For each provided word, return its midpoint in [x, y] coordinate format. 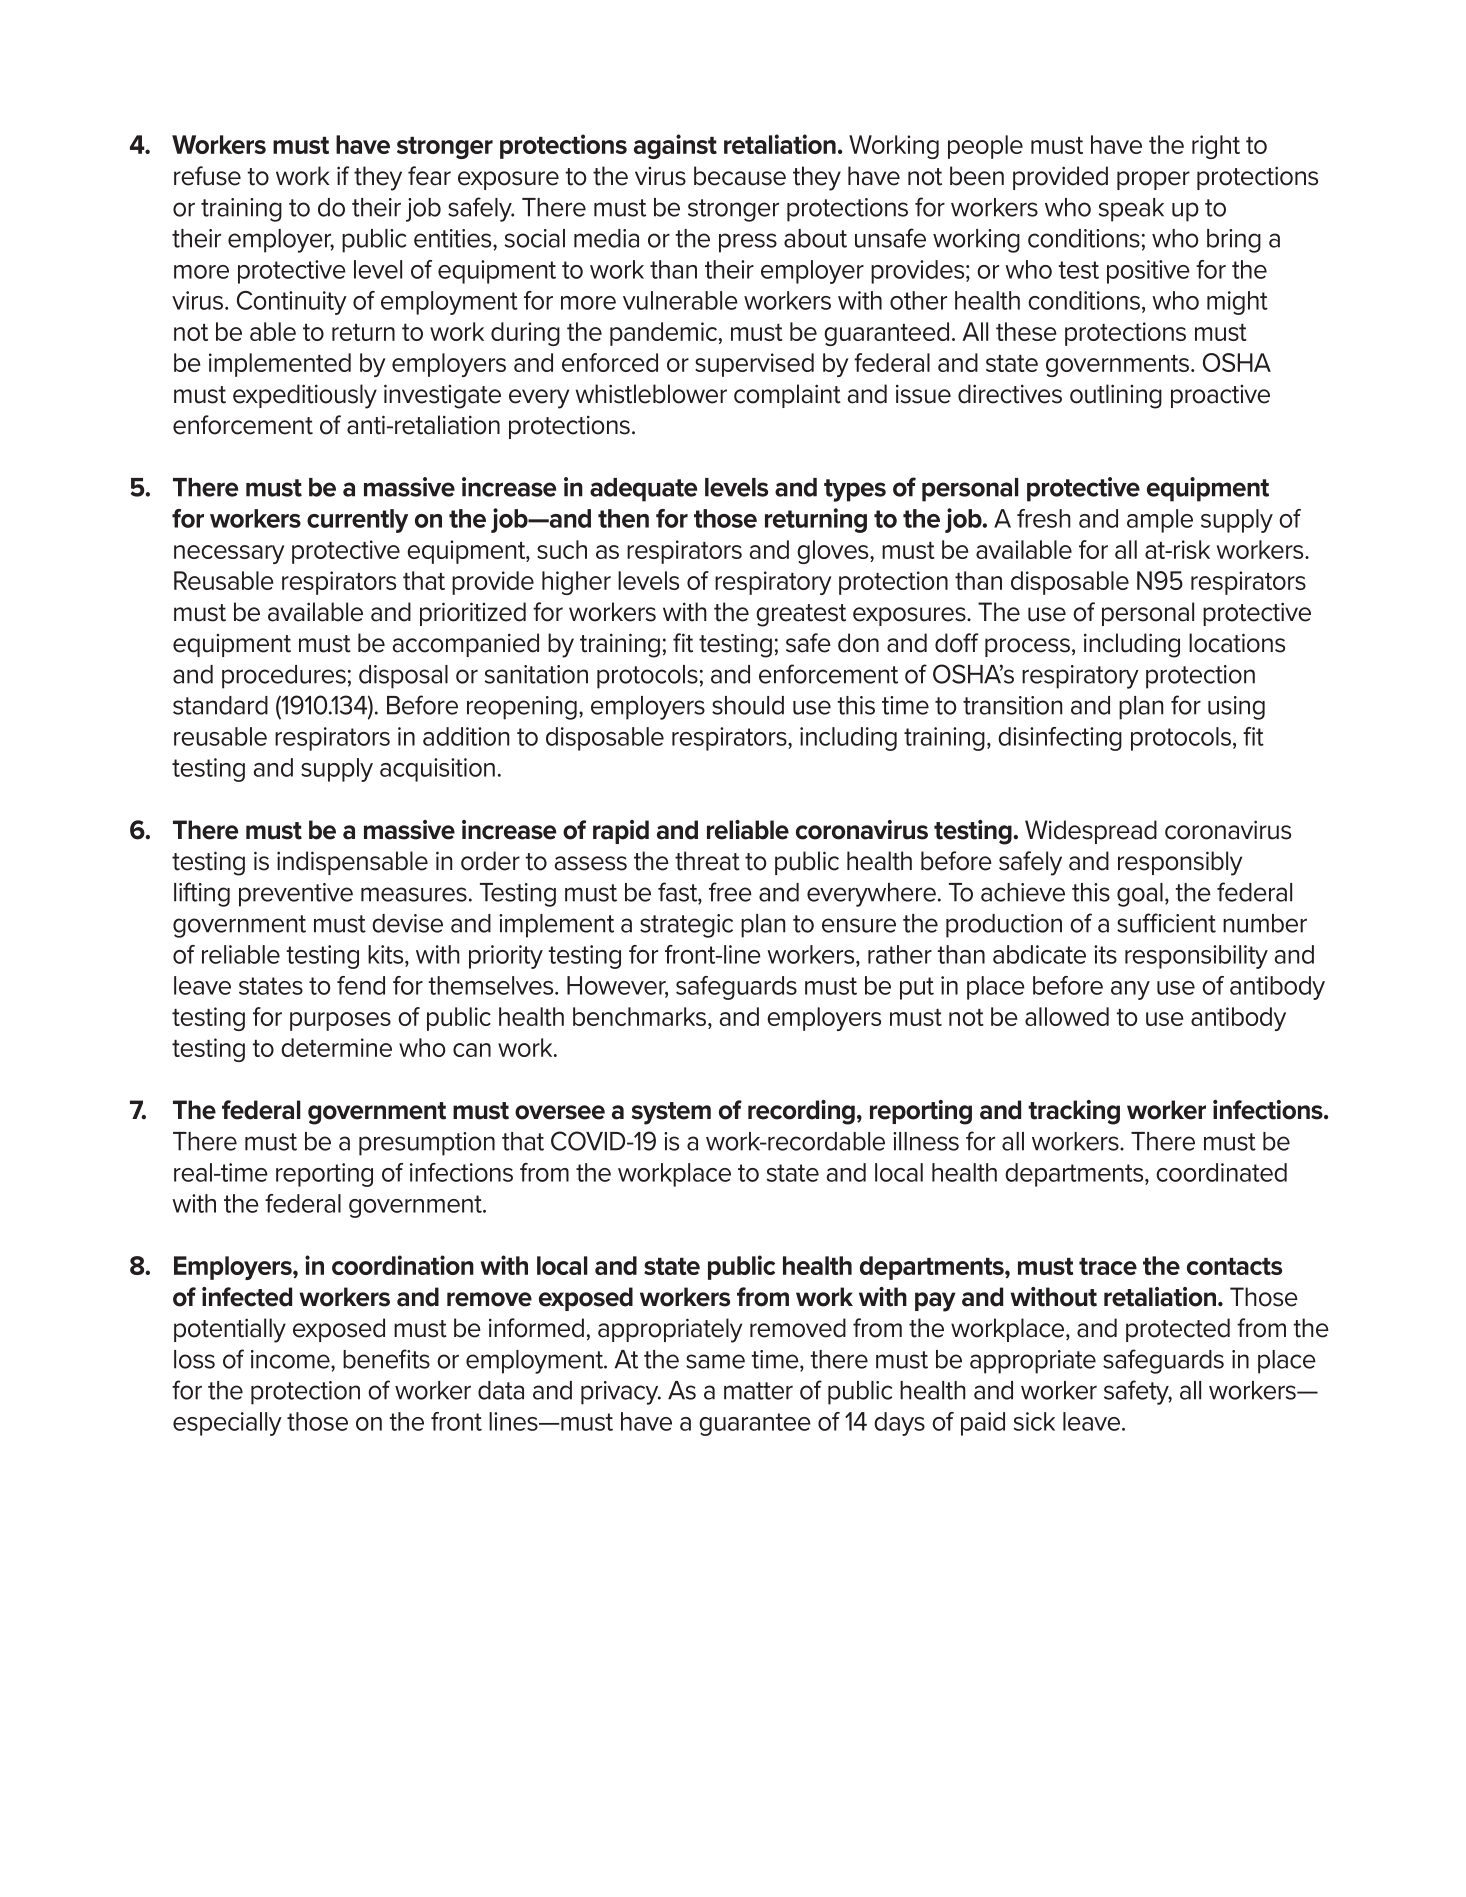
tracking [1074, 1112]
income [291, 1359]
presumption [427, 1144]
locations [1237, 643]
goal [1140, 895]
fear [429, 176]
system [671, 1113]
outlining [1116, 396]
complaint [787, 396]
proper [1153, 180]
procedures [284, 677]
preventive [296, 895]
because [740, 176]
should [748, 705]
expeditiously [305, 396]
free [730, 892]
